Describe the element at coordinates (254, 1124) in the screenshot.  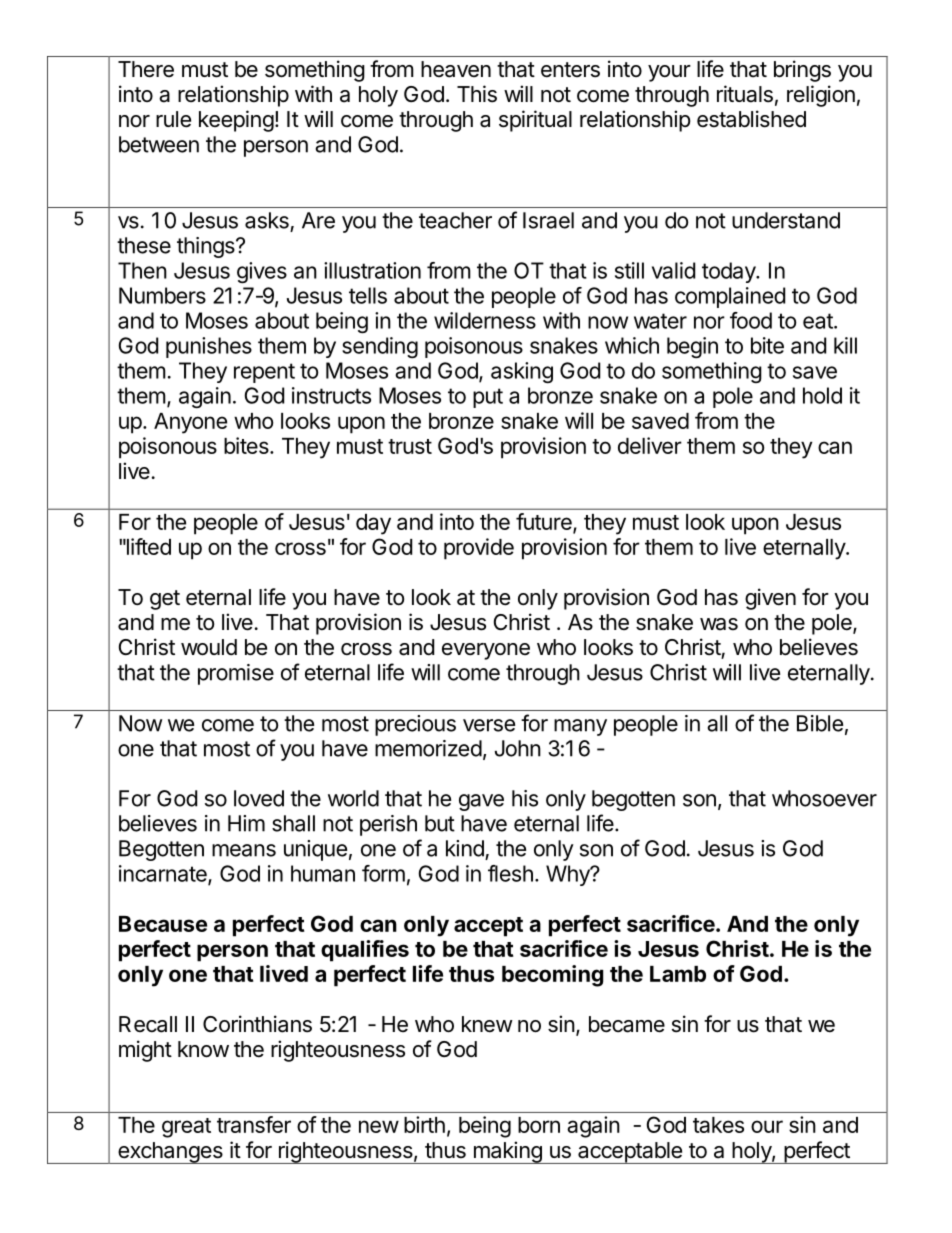
I see `transfer` at that location.
